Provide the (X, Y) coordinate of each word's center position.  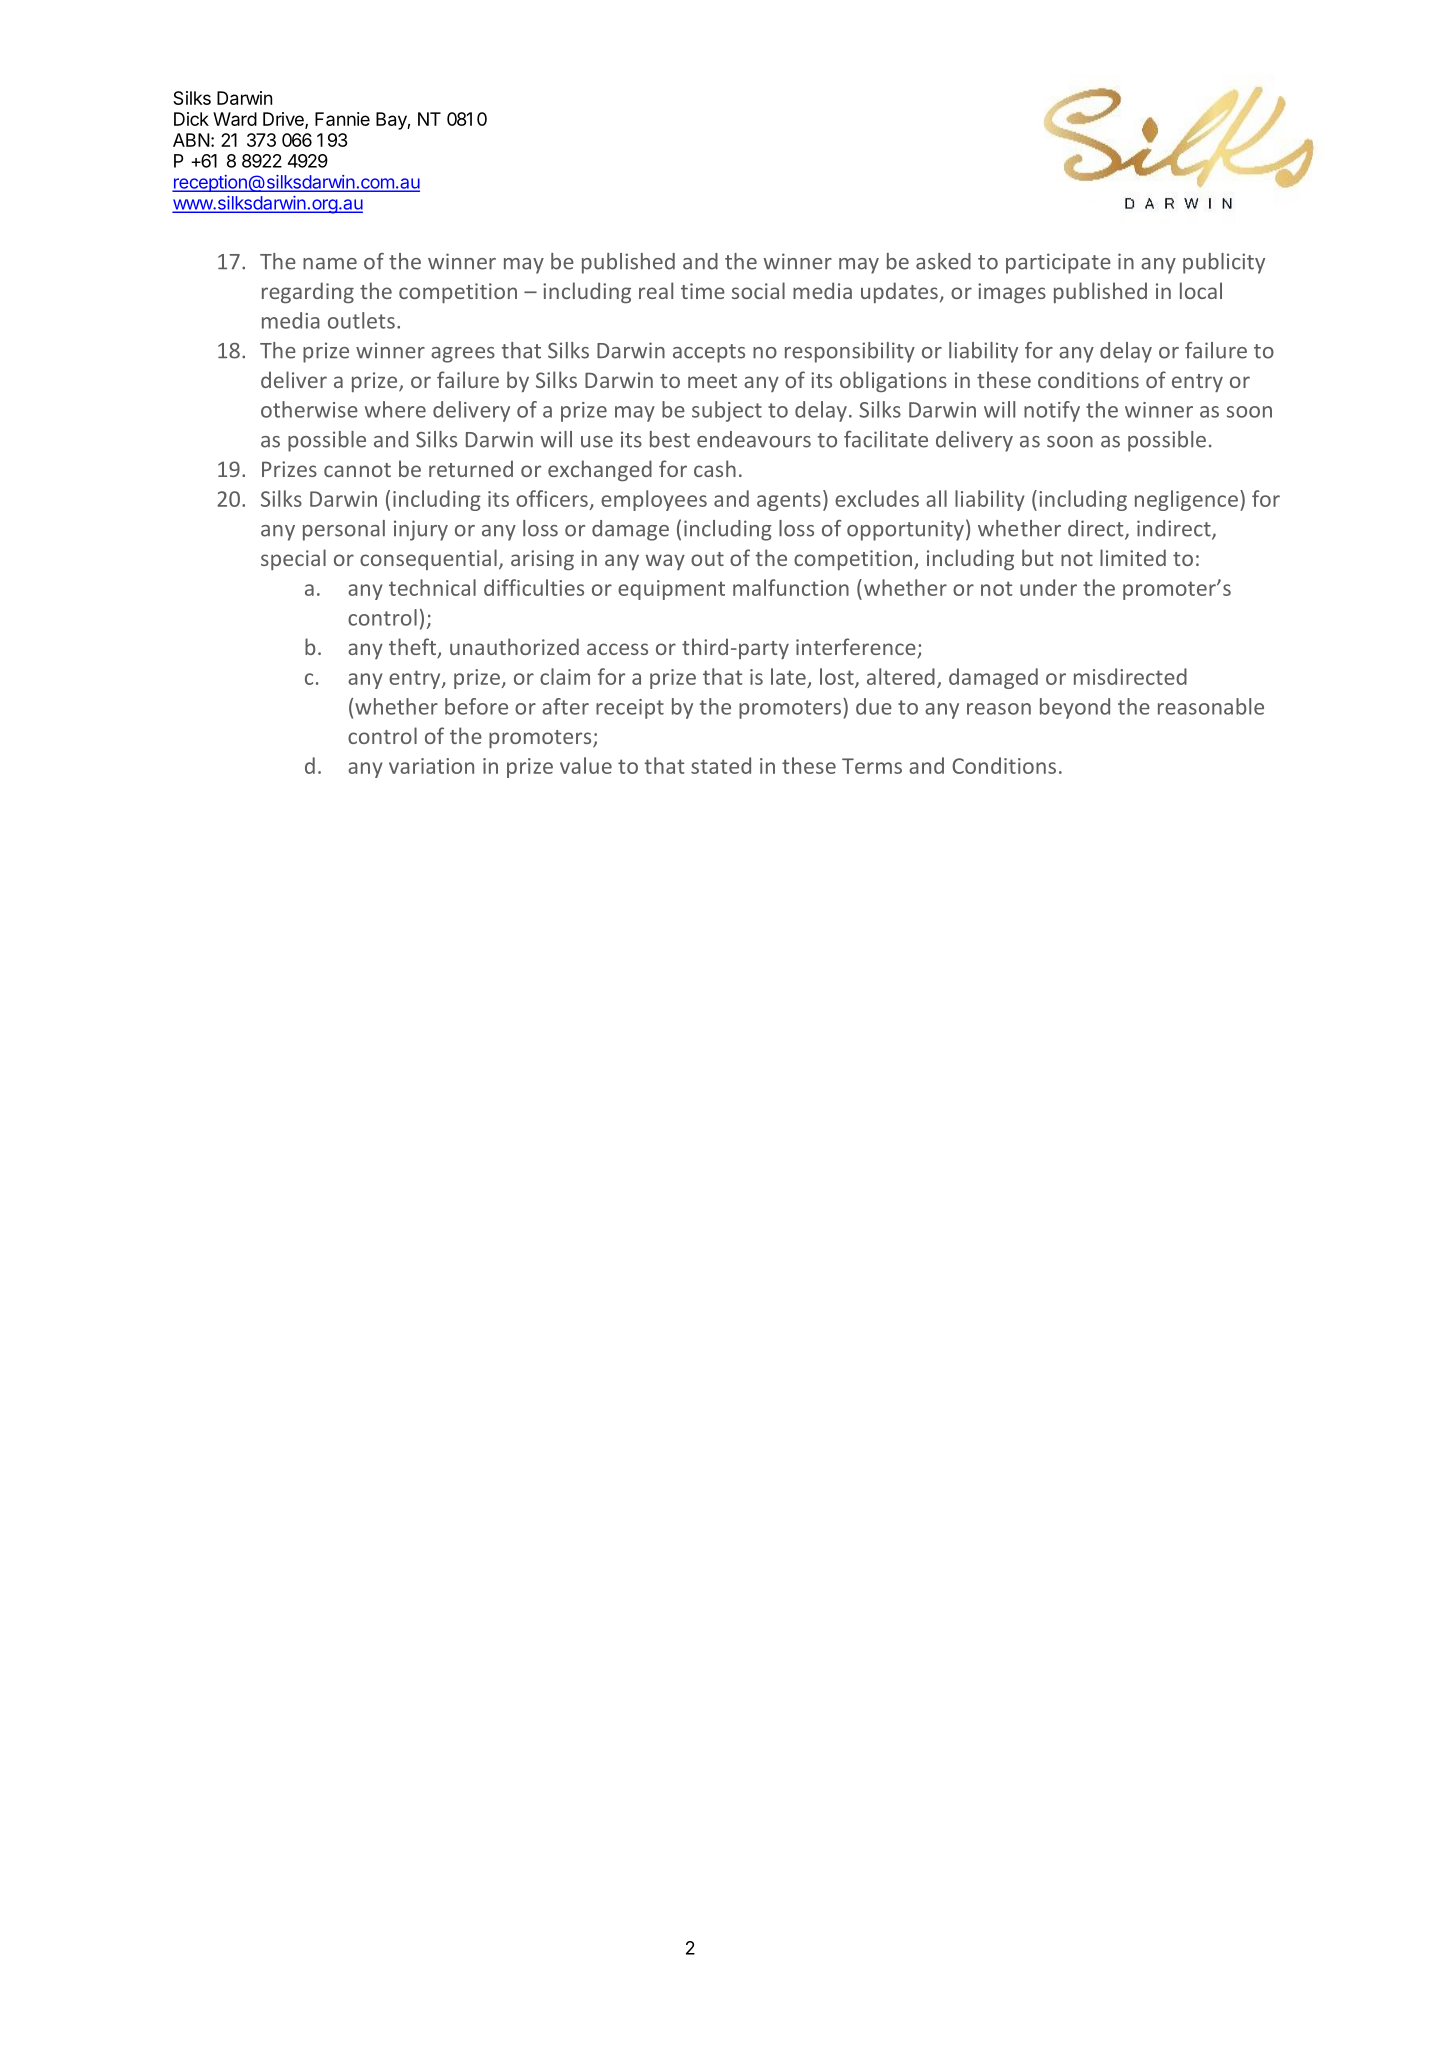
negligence (1186, 500)
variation (431, 766)
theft (414, 648)
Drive (284, 120)
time (703, 291)
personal (344, 530)
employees (654, 500)
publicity (1224, 263)
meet (712, 381)
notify (1052, 411)
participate (1058, 263)
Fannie (342, 119)
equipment (671, 590)
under (1048, 587)
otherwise (309, 409)
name (330, 264)
